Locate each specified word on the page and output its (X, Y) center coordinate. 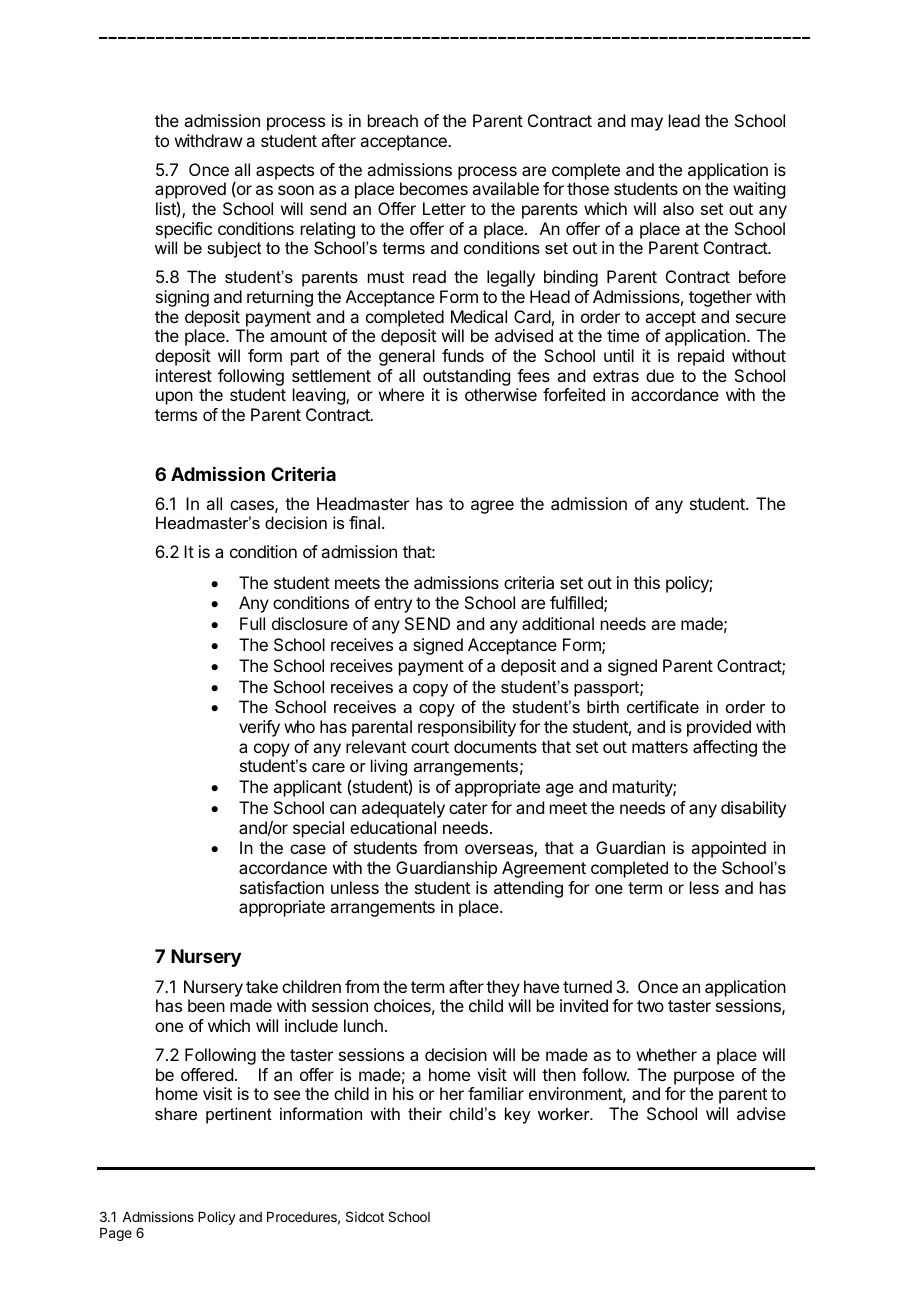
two (650, 1006)
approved (190, 192)
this (647, 582)
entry (393, 605)
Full (252, 623)
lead (684, 120)
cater (468, 808)
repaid (701, 357)
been (206, 1005)
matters (660, 747)
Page (116, 1234)
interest (184, 375)
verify (259, 728)
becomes (434, 188)
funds (463, 355)
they (503, 988)
